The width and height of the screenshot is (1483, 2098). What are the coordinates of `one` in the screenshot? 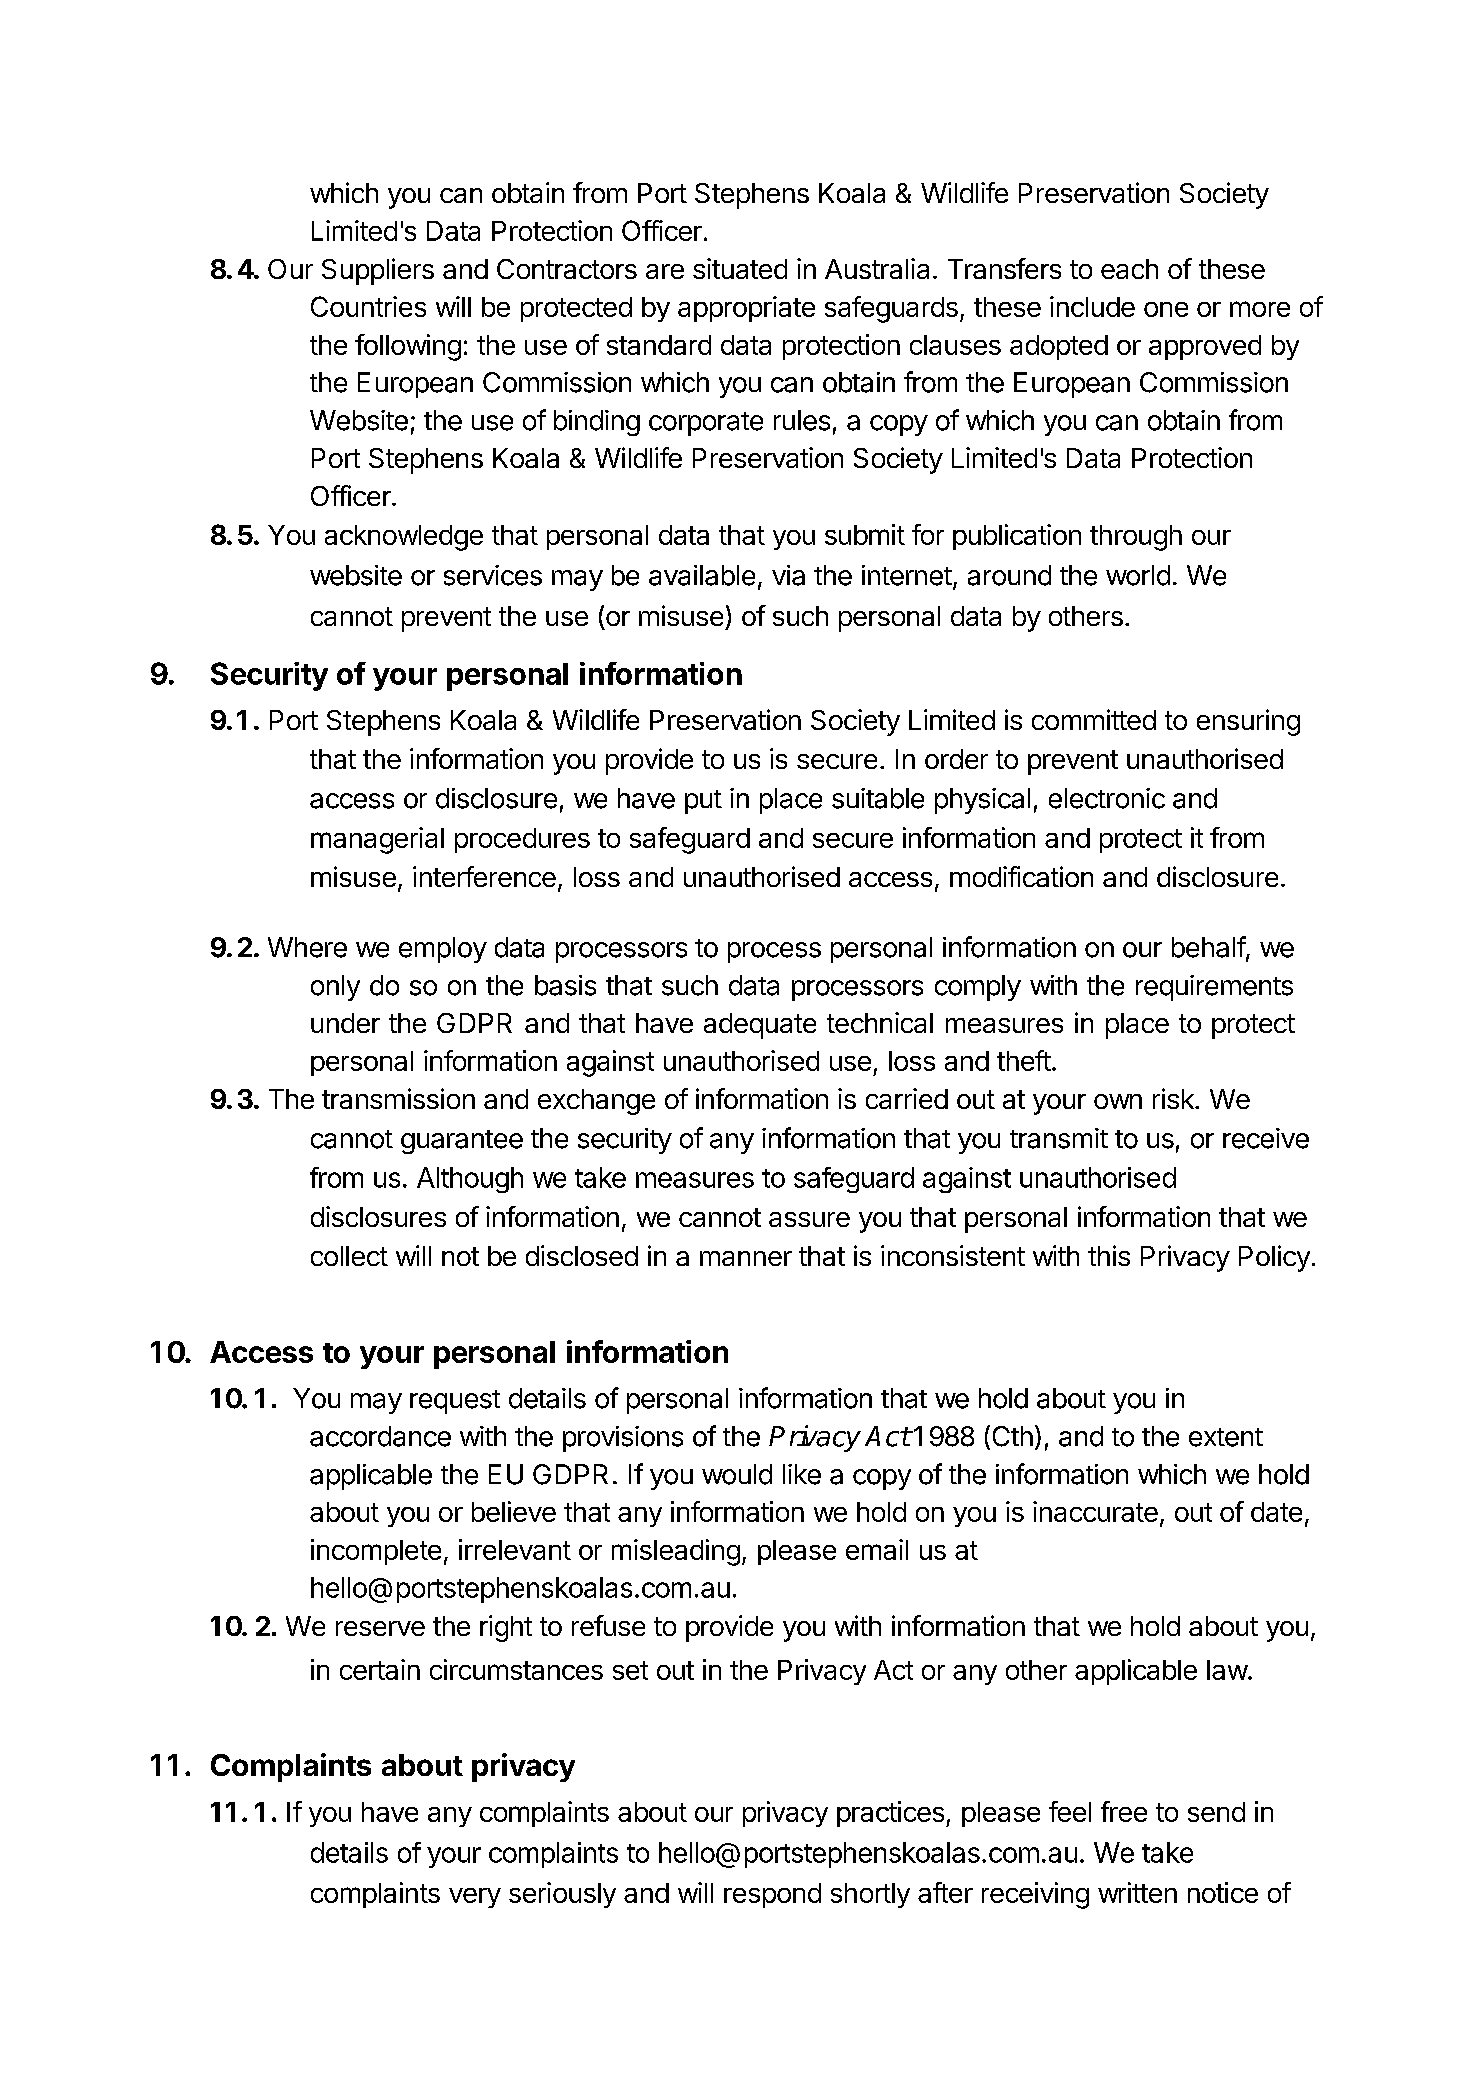 It's located at (1166, 309).
